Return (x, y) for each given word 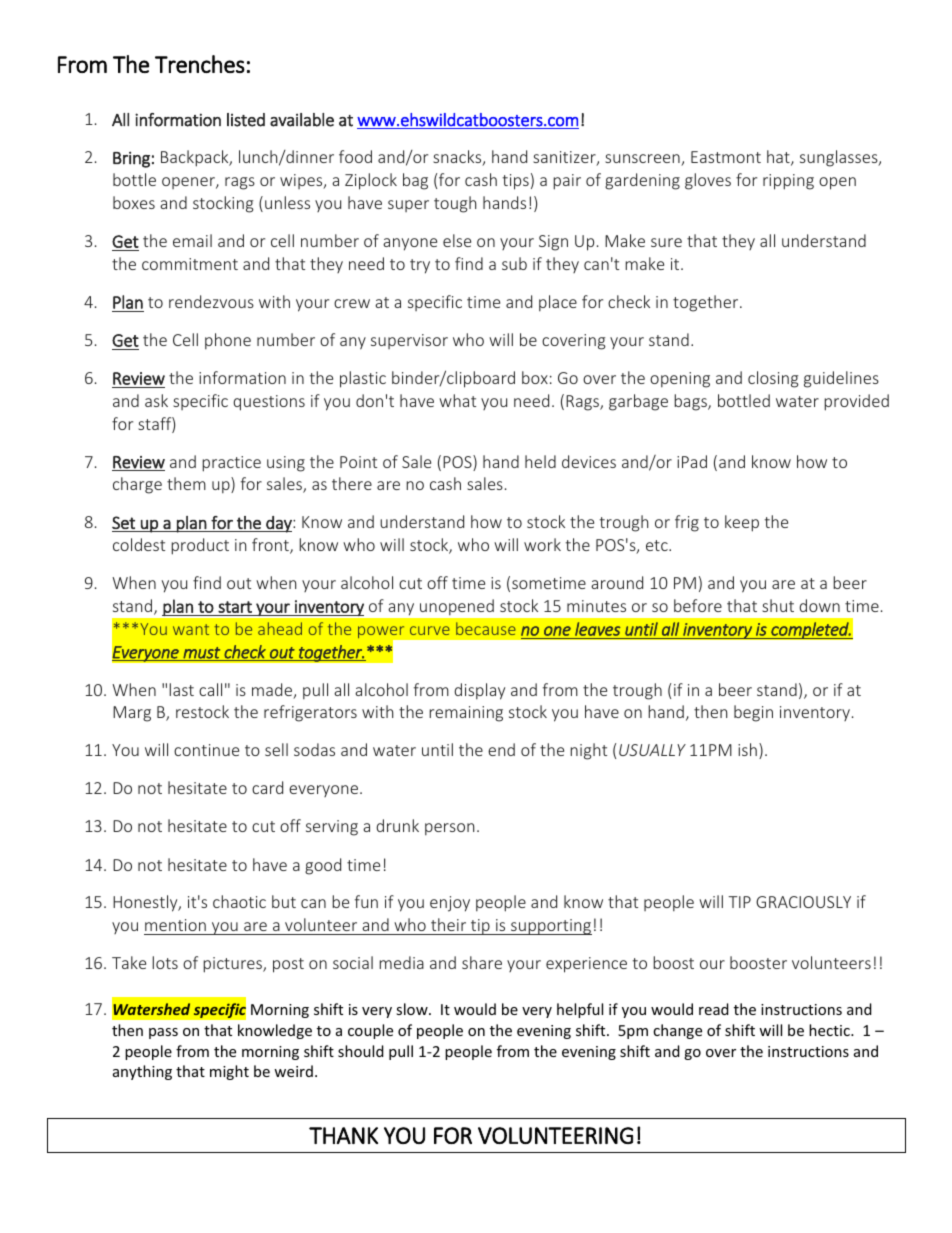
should (361, 1051)
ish (747, 749)
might (229, 1072)
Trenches (200, 64)
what (457, 400)
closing (773, 379)
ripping (788, 182)
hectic (830, 1030)
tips (515, 182)
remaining (466, 714)
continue (206, 750)
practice (231, 464)
